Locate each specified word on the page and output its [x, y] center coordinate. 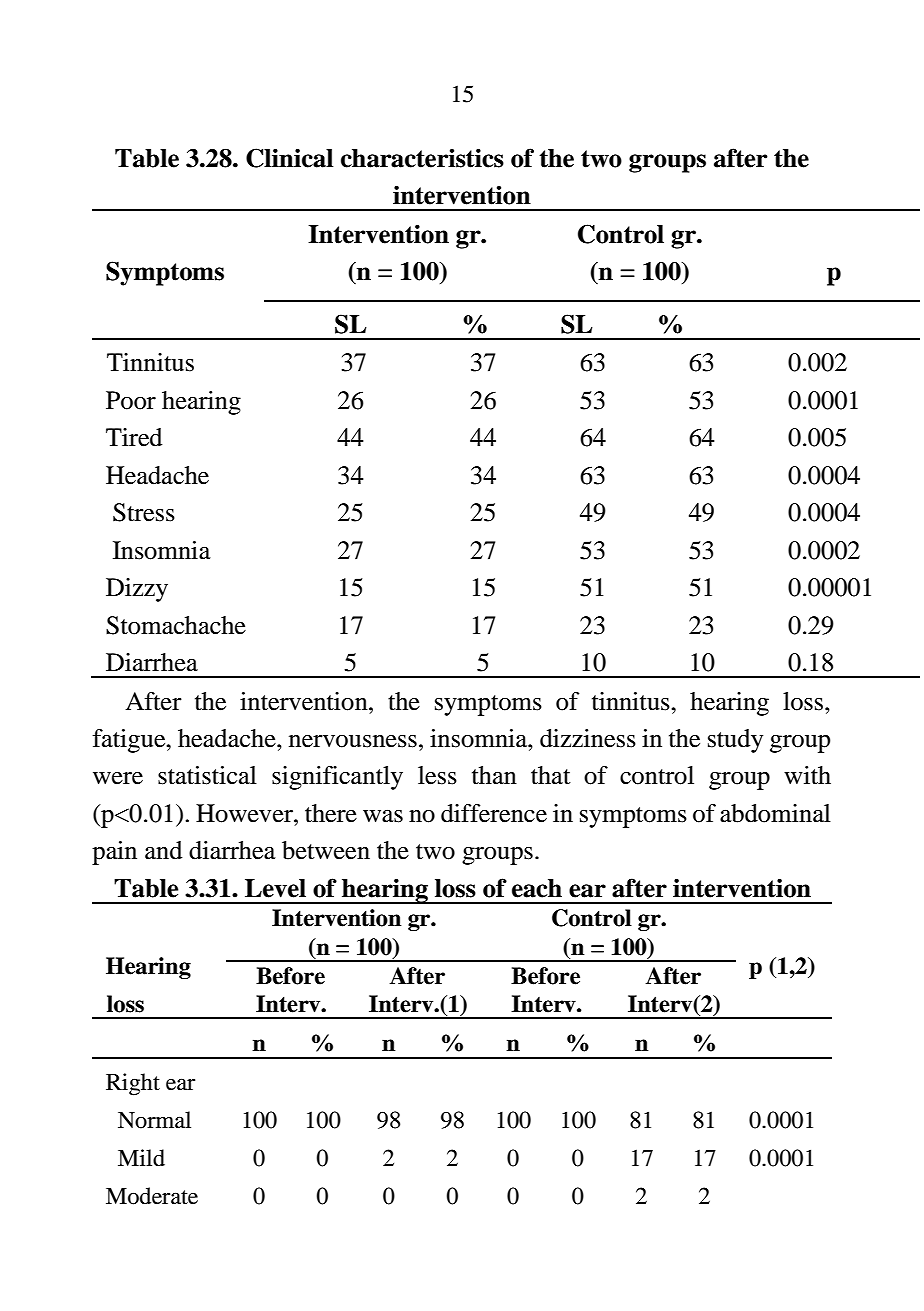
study [735, 741]
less [437, 775]
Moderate [152, 1196]
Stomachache [176, 625]
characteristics [422, 158]
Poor [131, 400]
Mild [141, 1158]
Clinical [289, 158]
